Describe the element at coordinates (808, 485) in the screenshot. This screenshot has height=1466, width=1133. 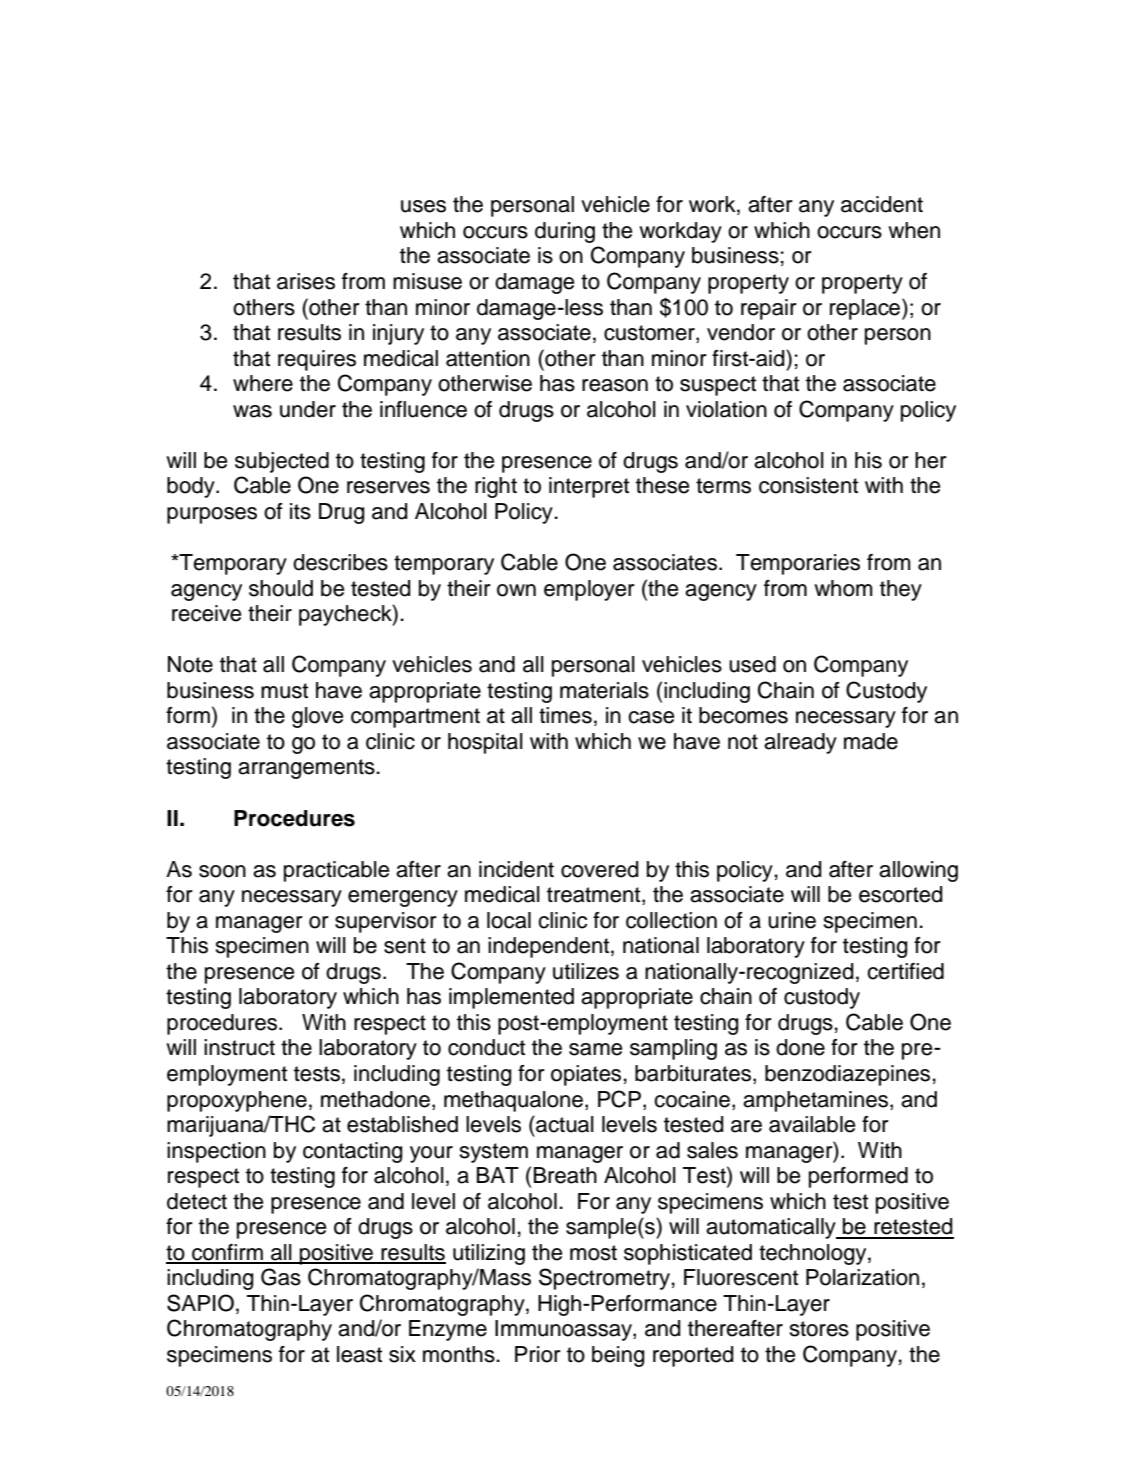
I see `consistent` at that location.
